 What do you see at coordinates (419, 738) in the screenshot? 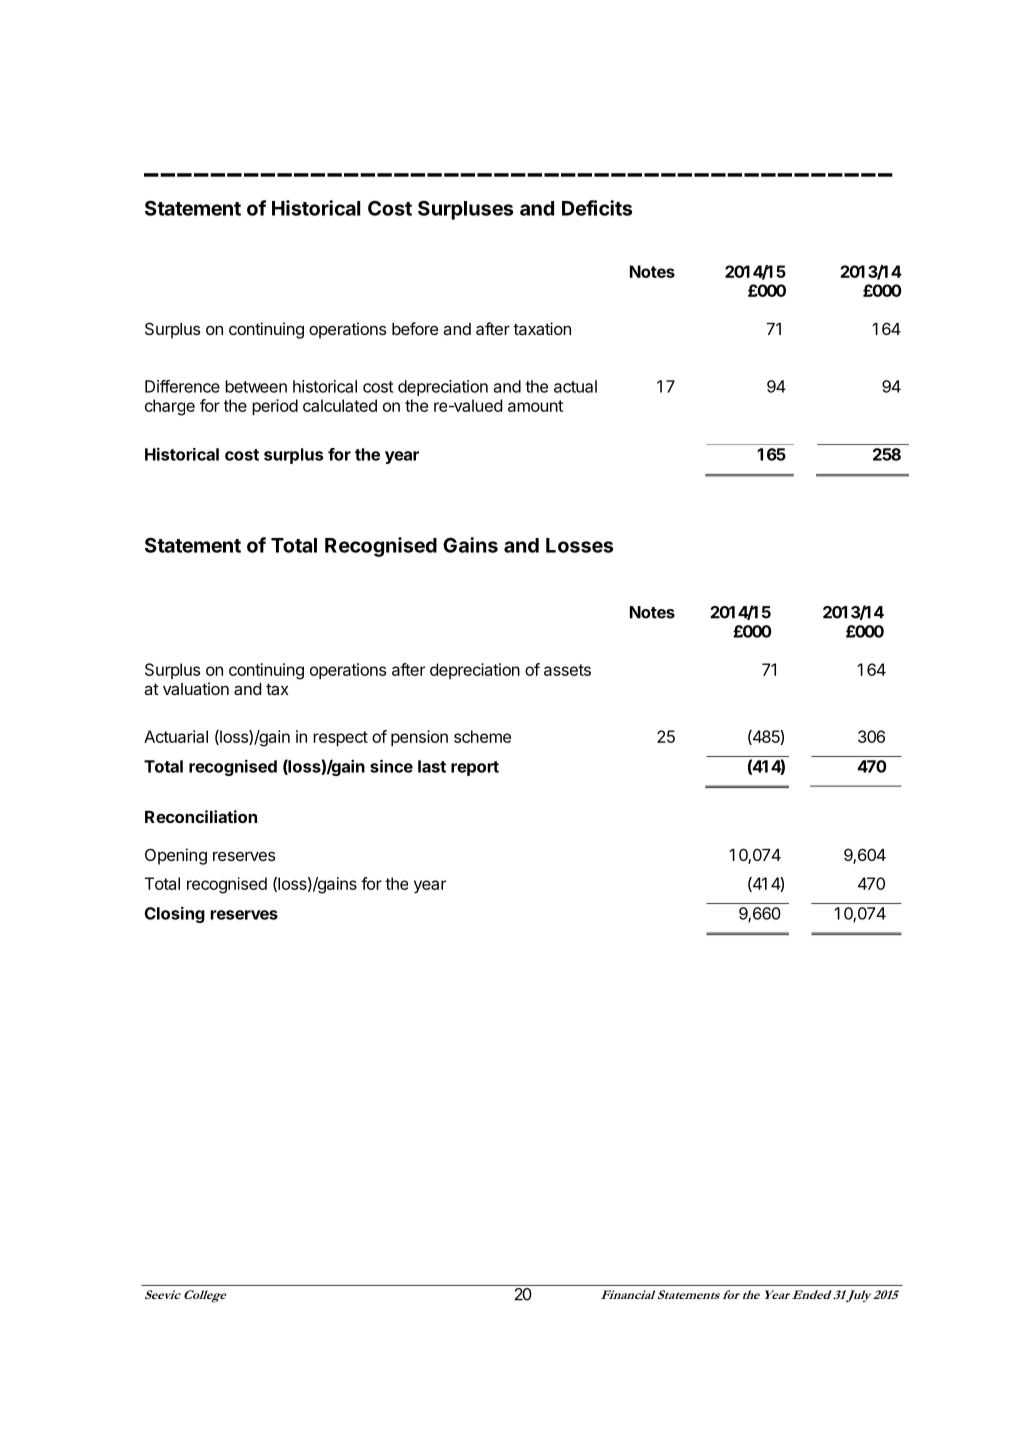
I see `pension` at bounding box center [419, 738].
